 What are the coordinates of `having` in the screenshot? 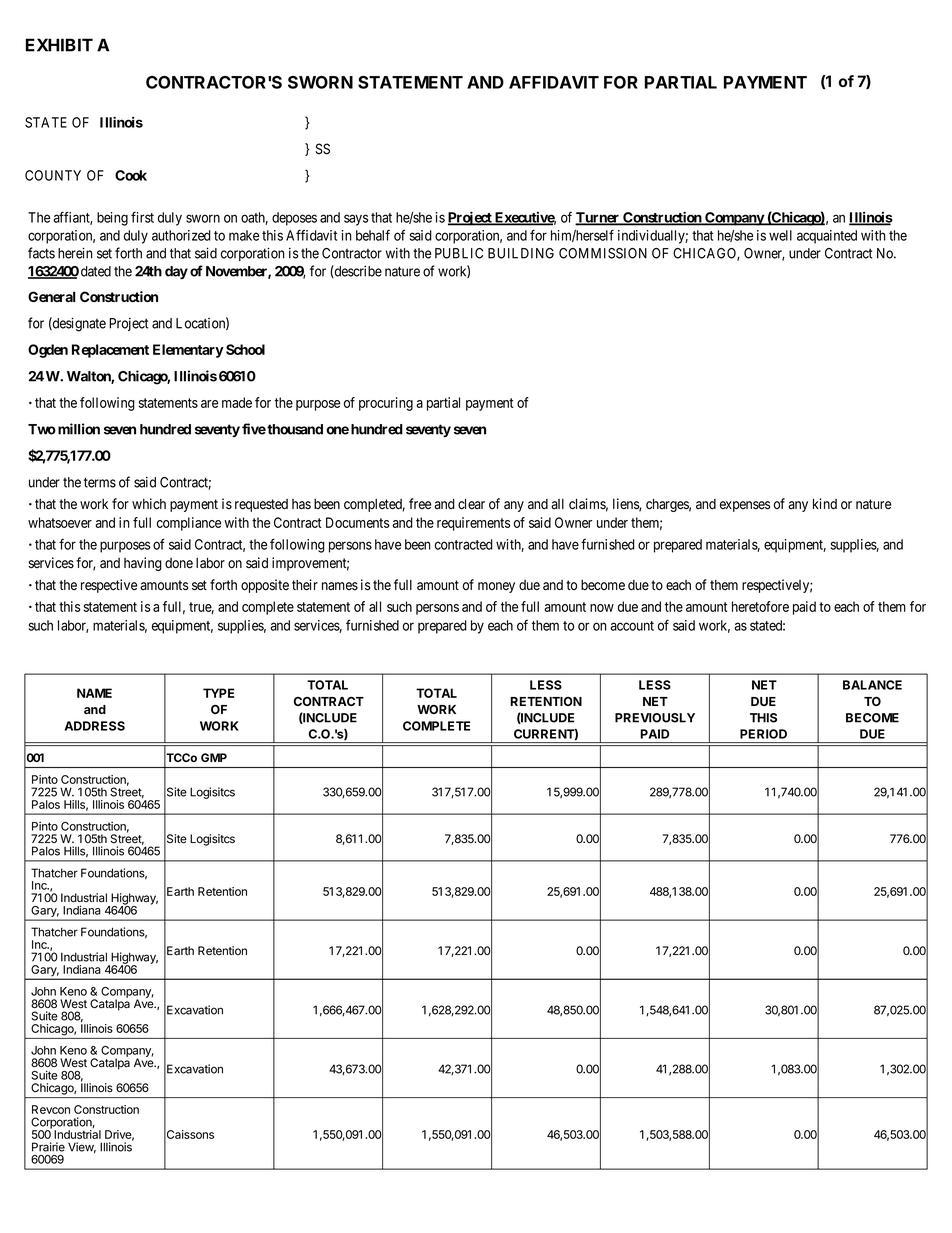 It's located at (143, 564).
